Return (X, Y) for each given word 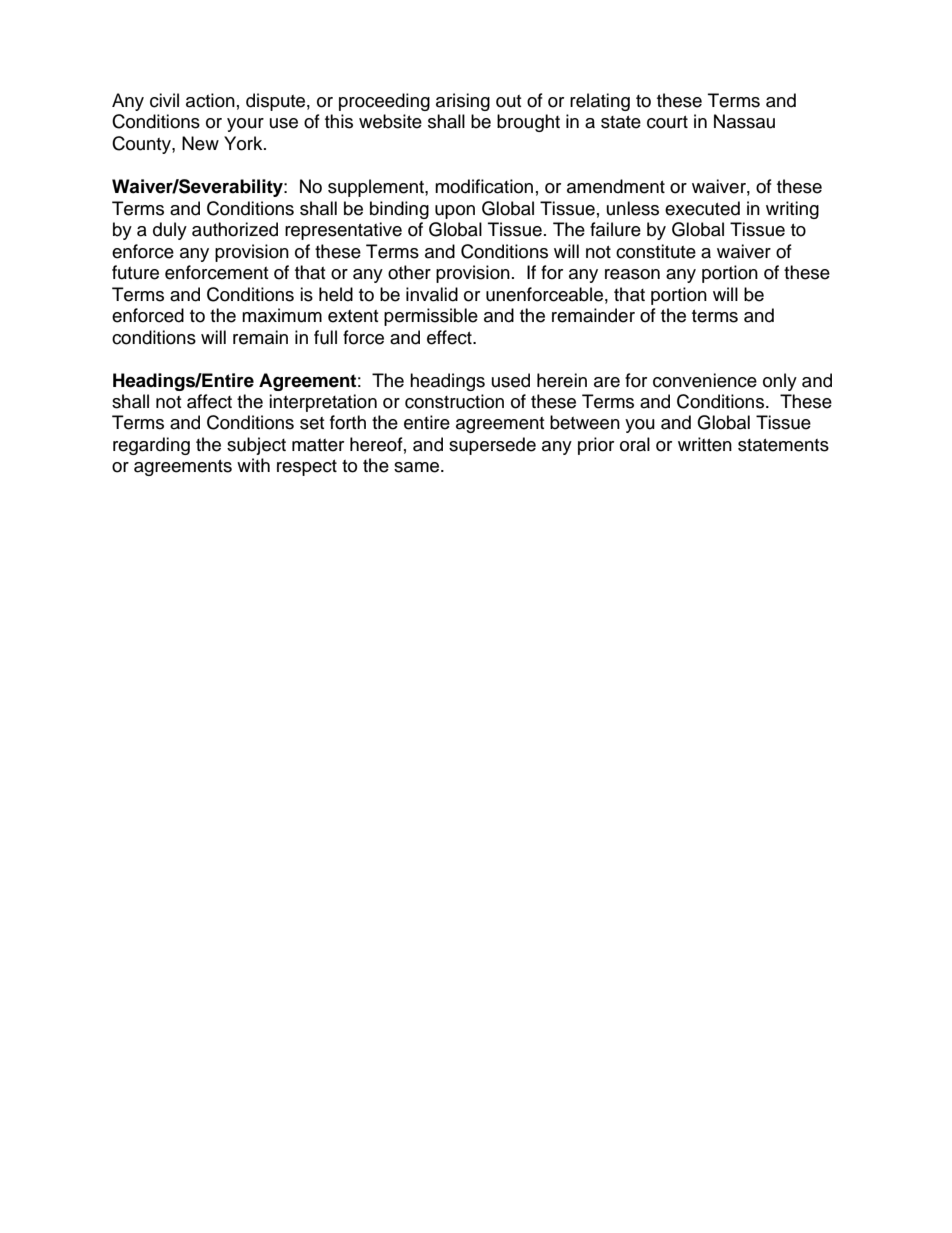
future (135, 272)
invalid (432, 294)
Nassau (744, 121)
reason (632, 274)
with (253, 465)
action (210, 100)
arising (463, 102)
